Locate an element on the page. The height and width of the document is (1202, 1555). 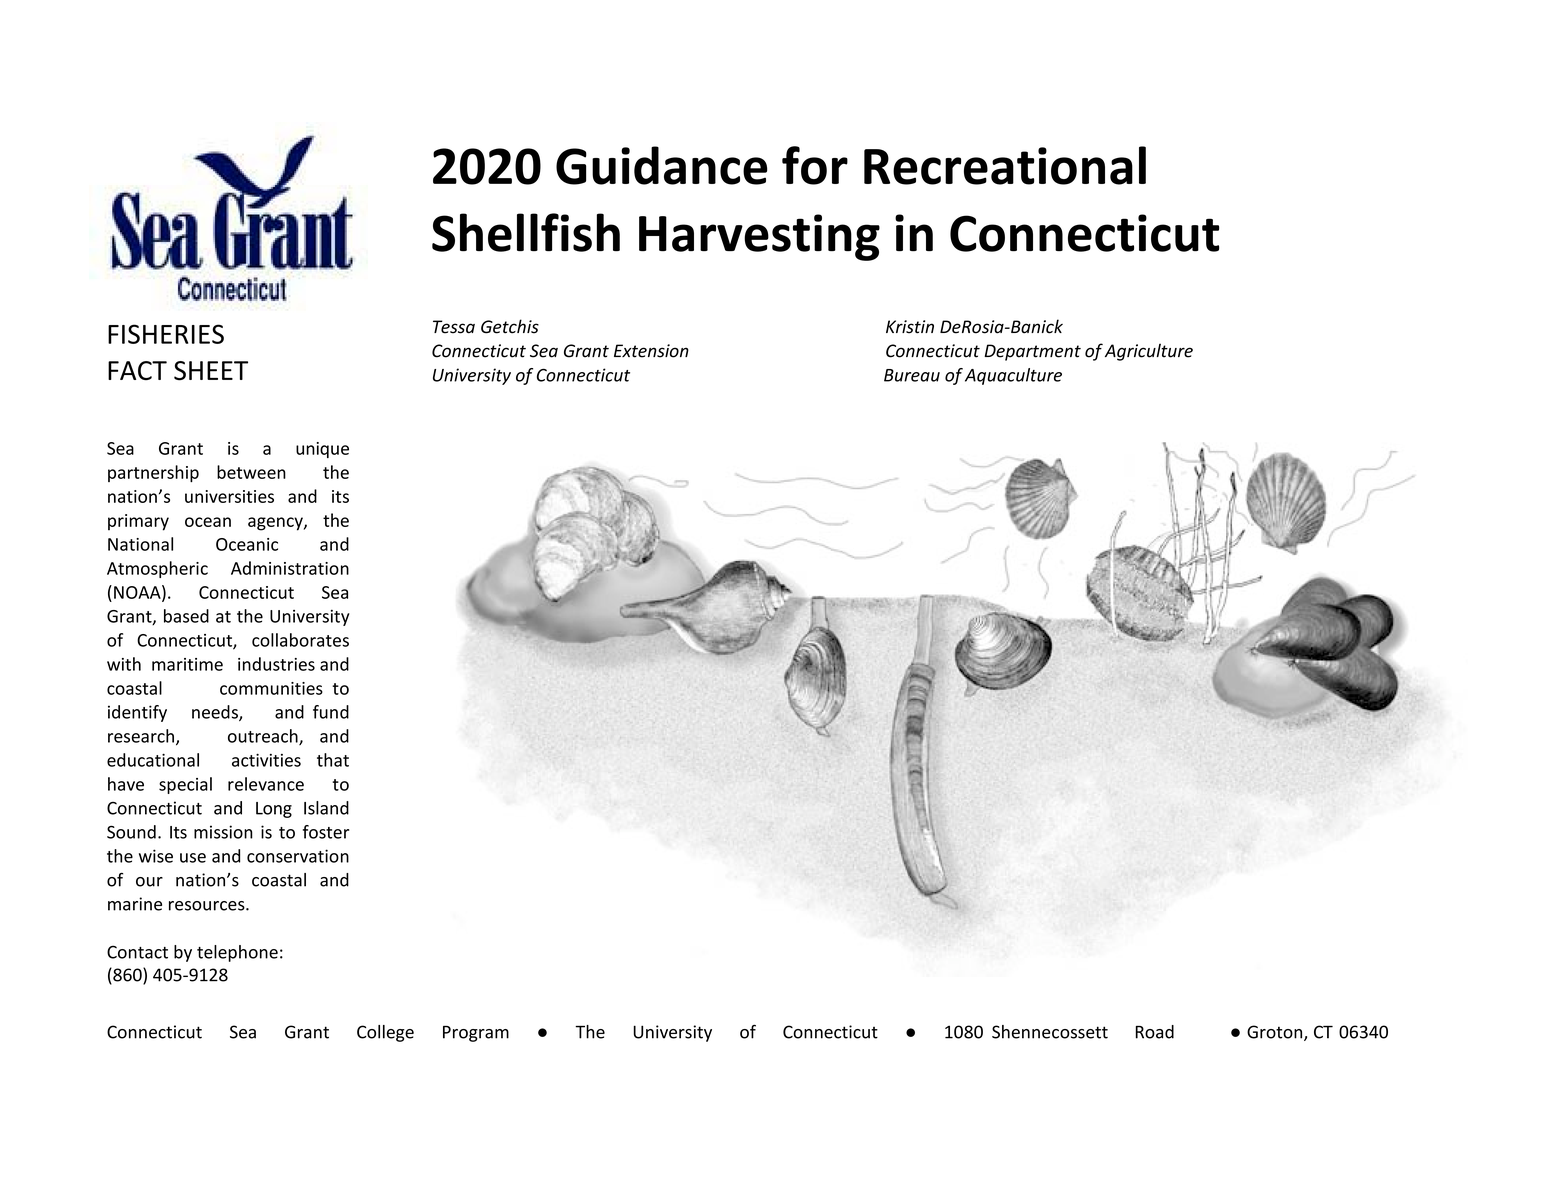
collaborates is located at coordinates (300, 640).
